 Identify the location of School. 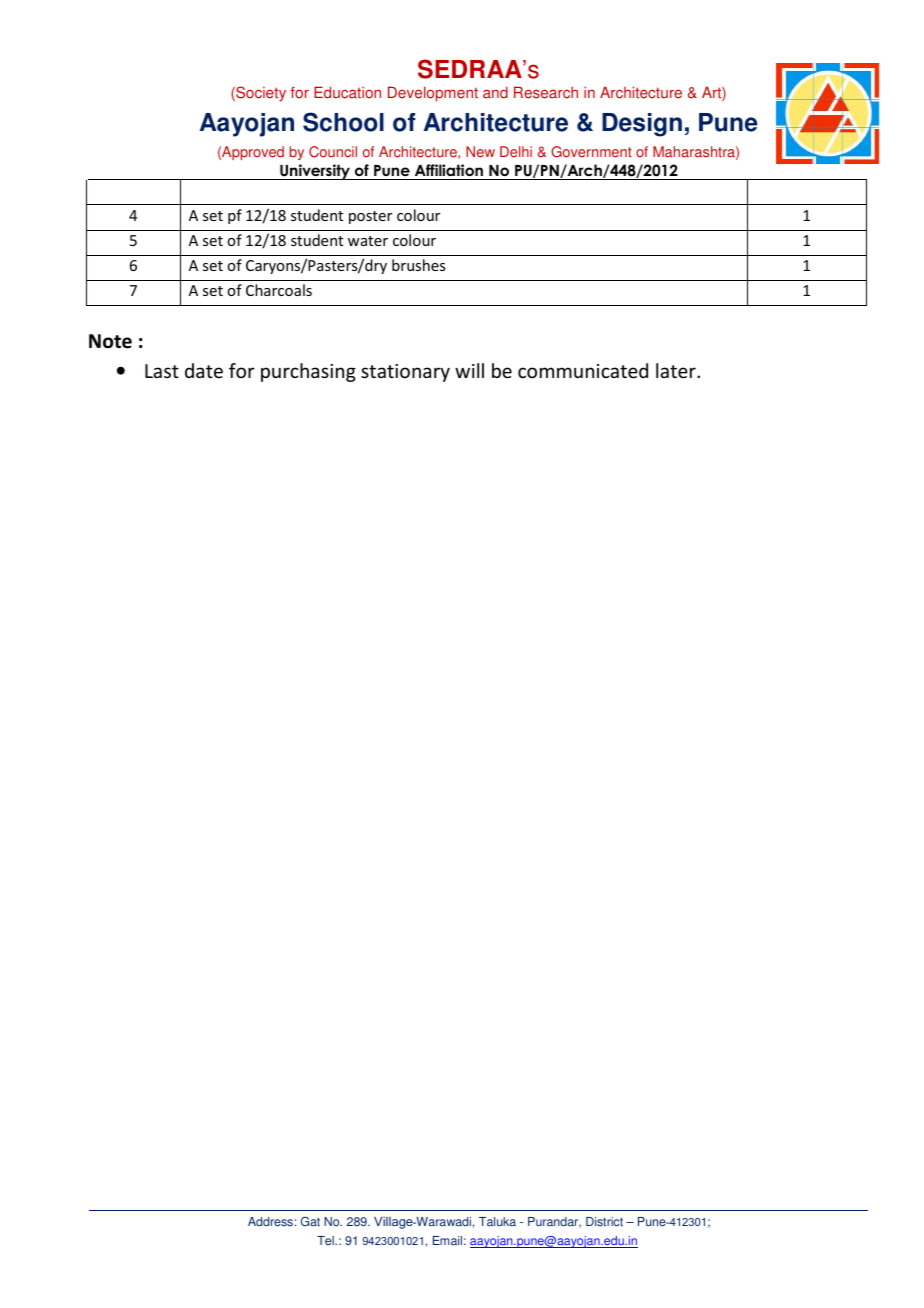
(343, 122).
